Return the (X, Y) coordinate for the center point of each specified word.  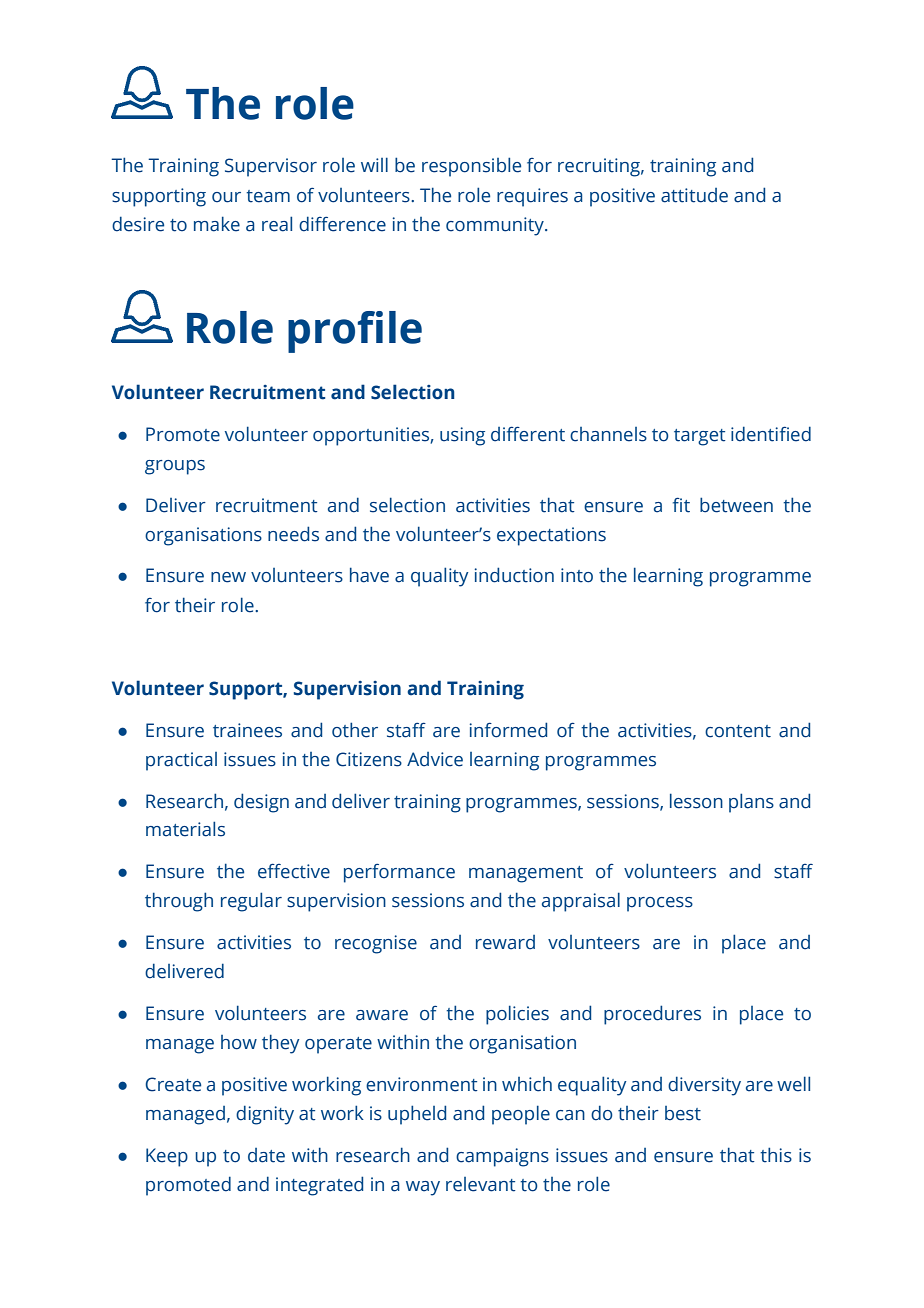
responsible (471, 167)
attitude (694, 195)
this (776, 1155)
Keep (167, 1157)
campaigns (502, 1157)
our (226, 197)
